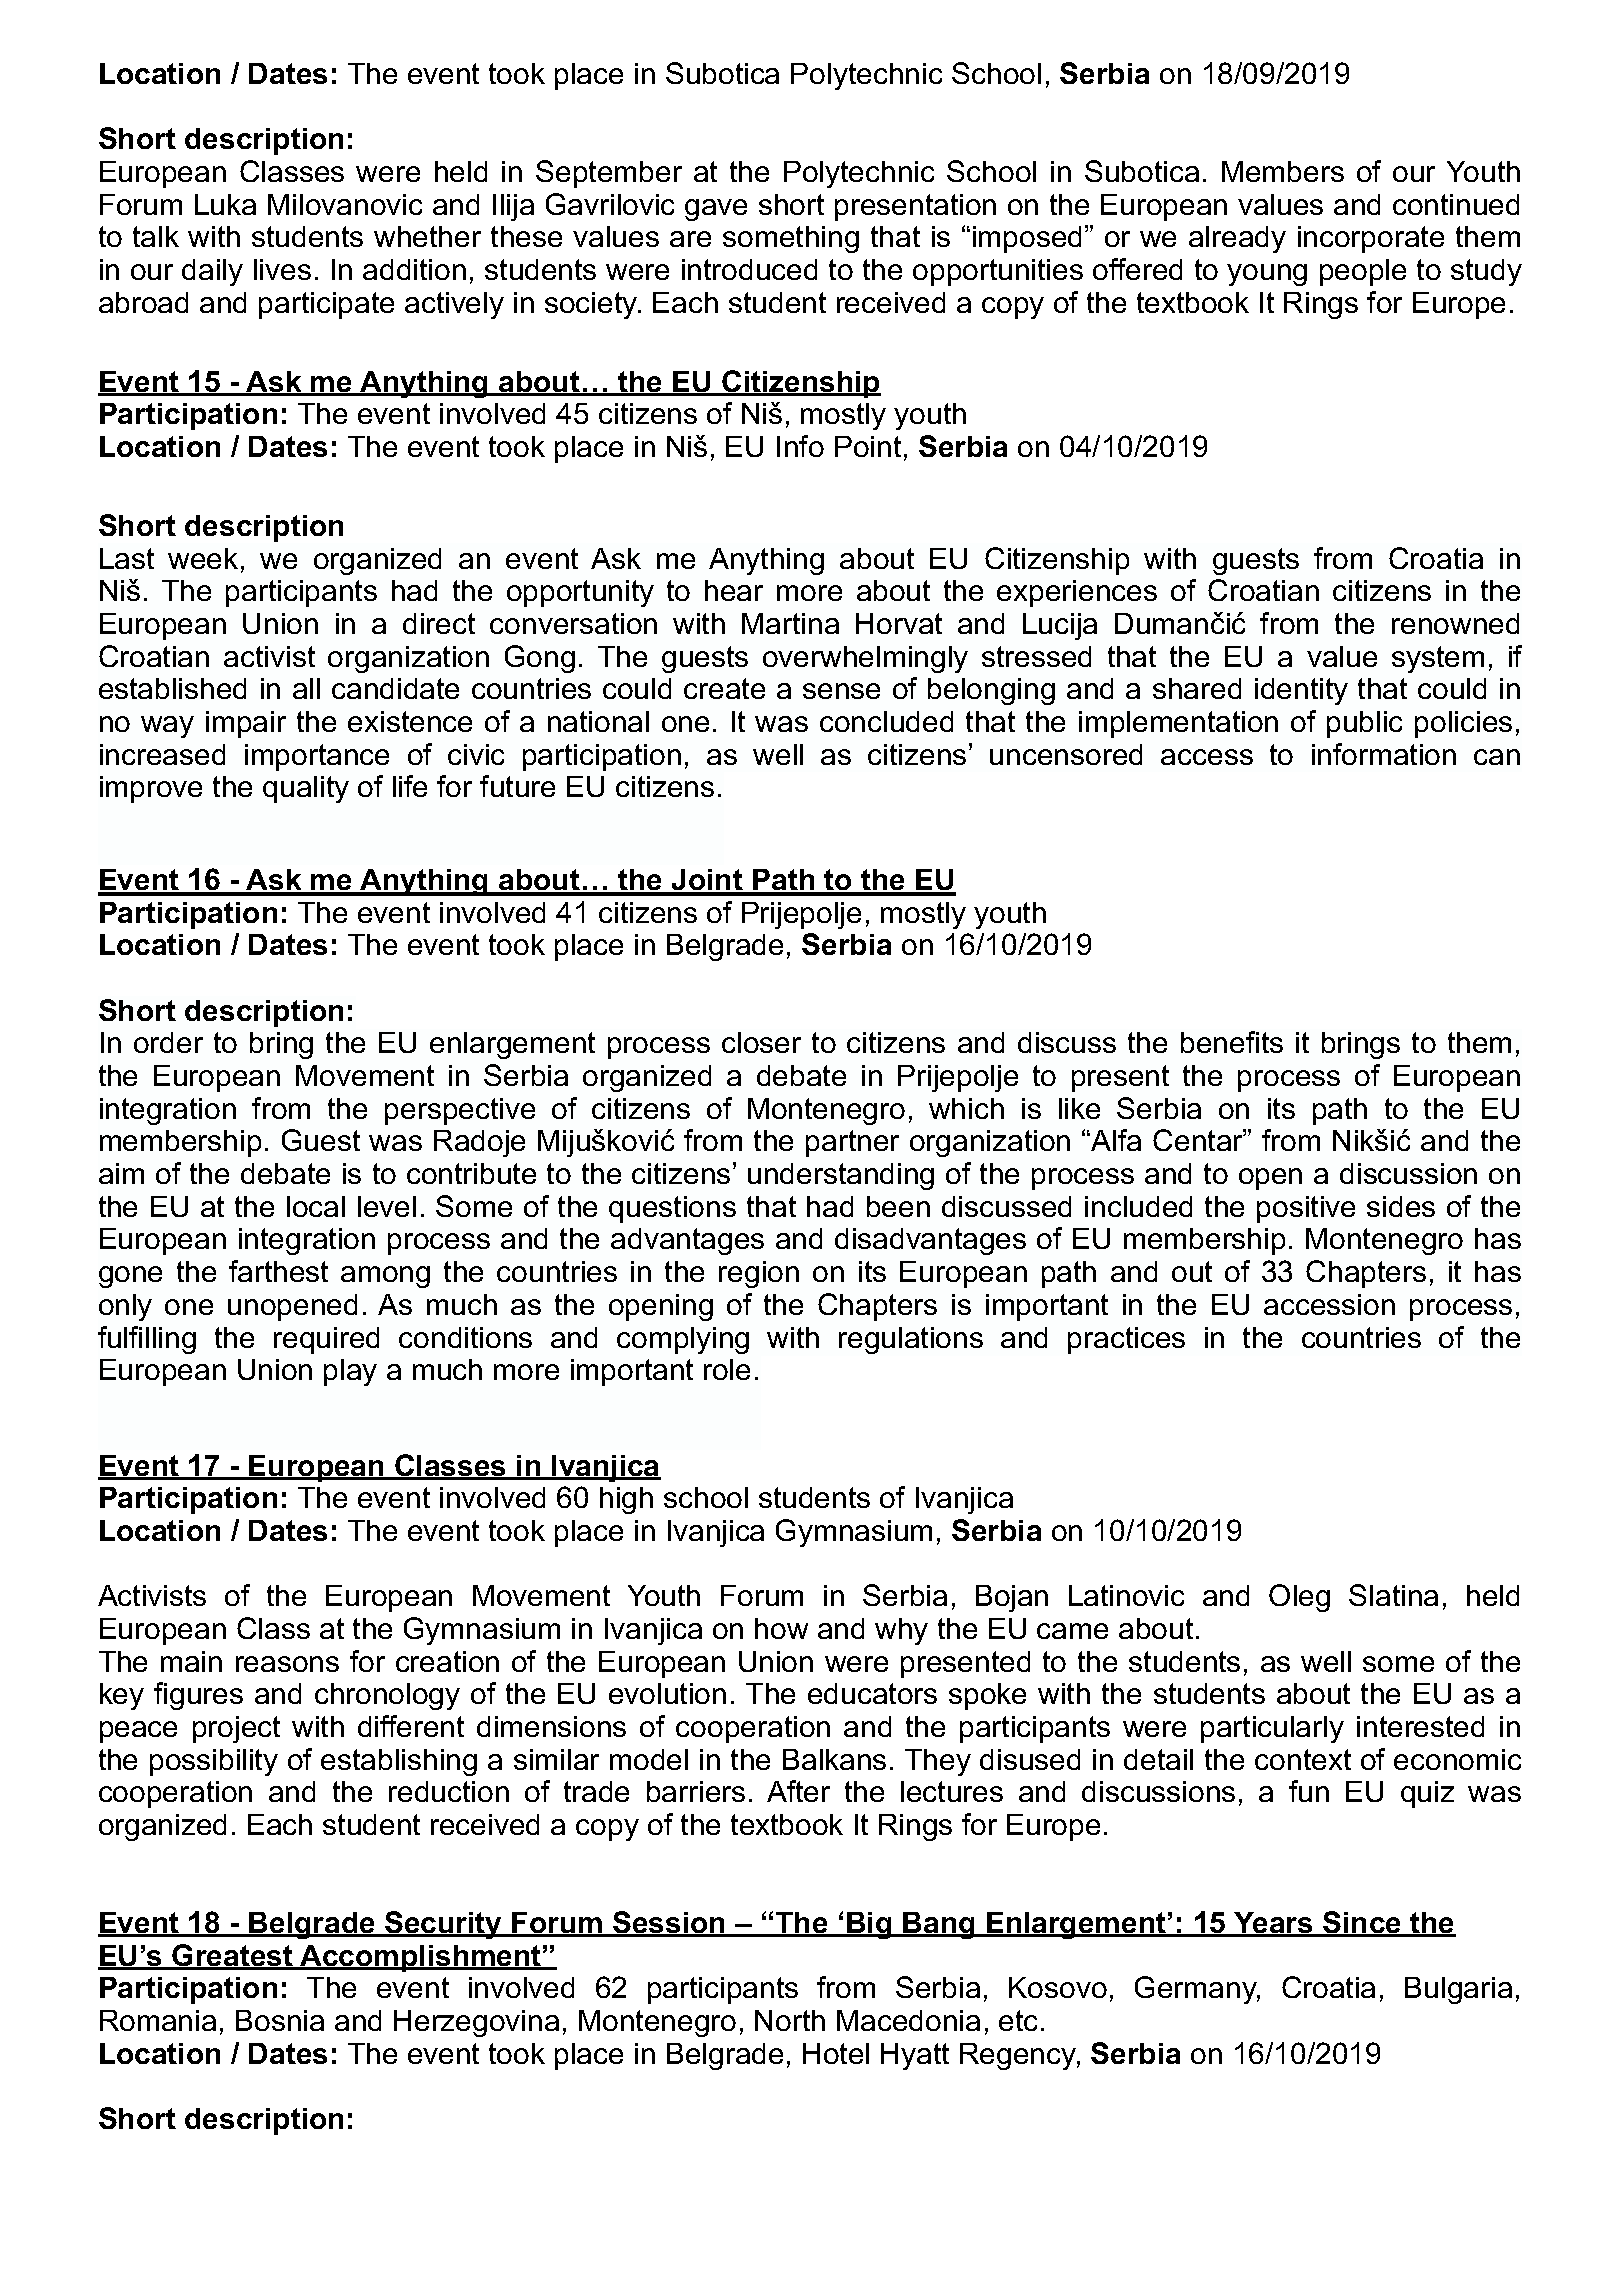 The height and width of the screenshot is (2293, 1620). Describe the element at coordinates (280, 2020) in the screenshot. I see `Bosnia` at that location.
